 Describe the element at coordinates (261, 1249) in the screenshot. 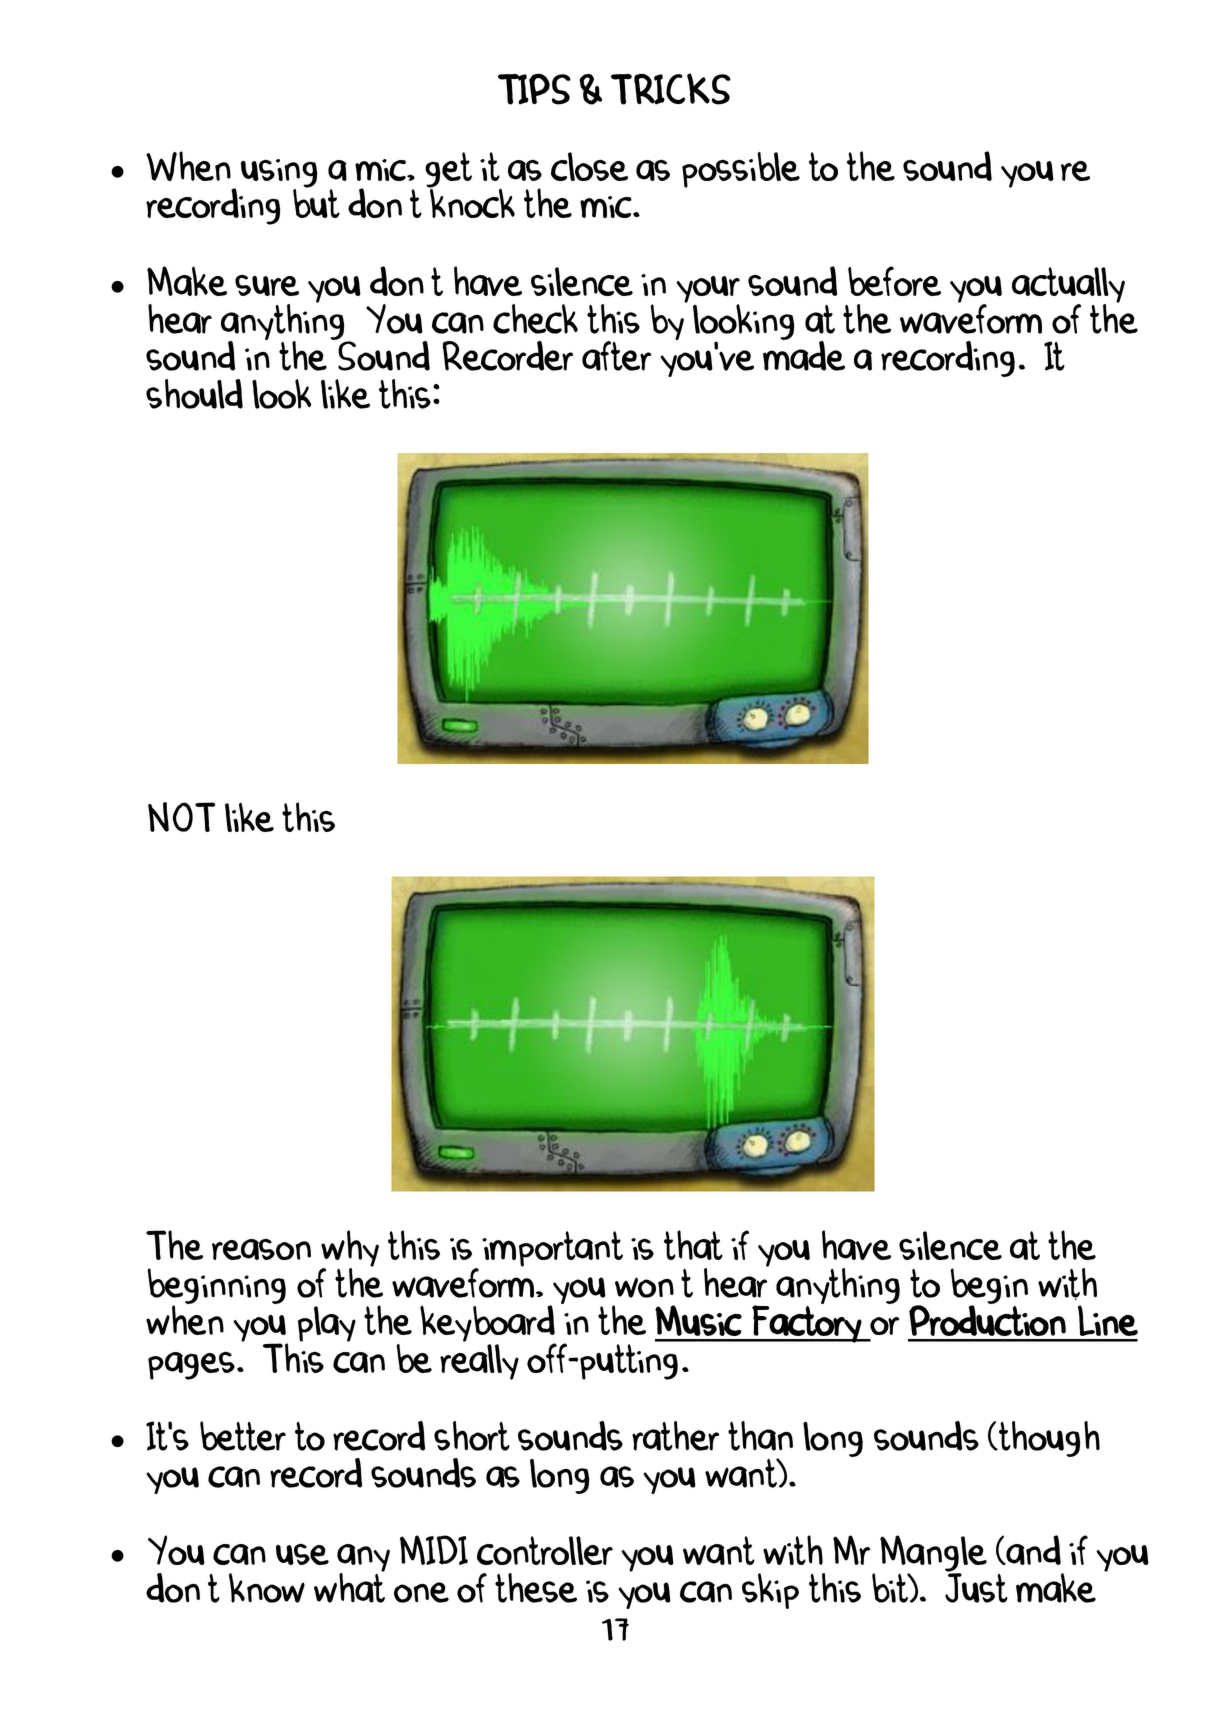

I see `reason` at that location.
